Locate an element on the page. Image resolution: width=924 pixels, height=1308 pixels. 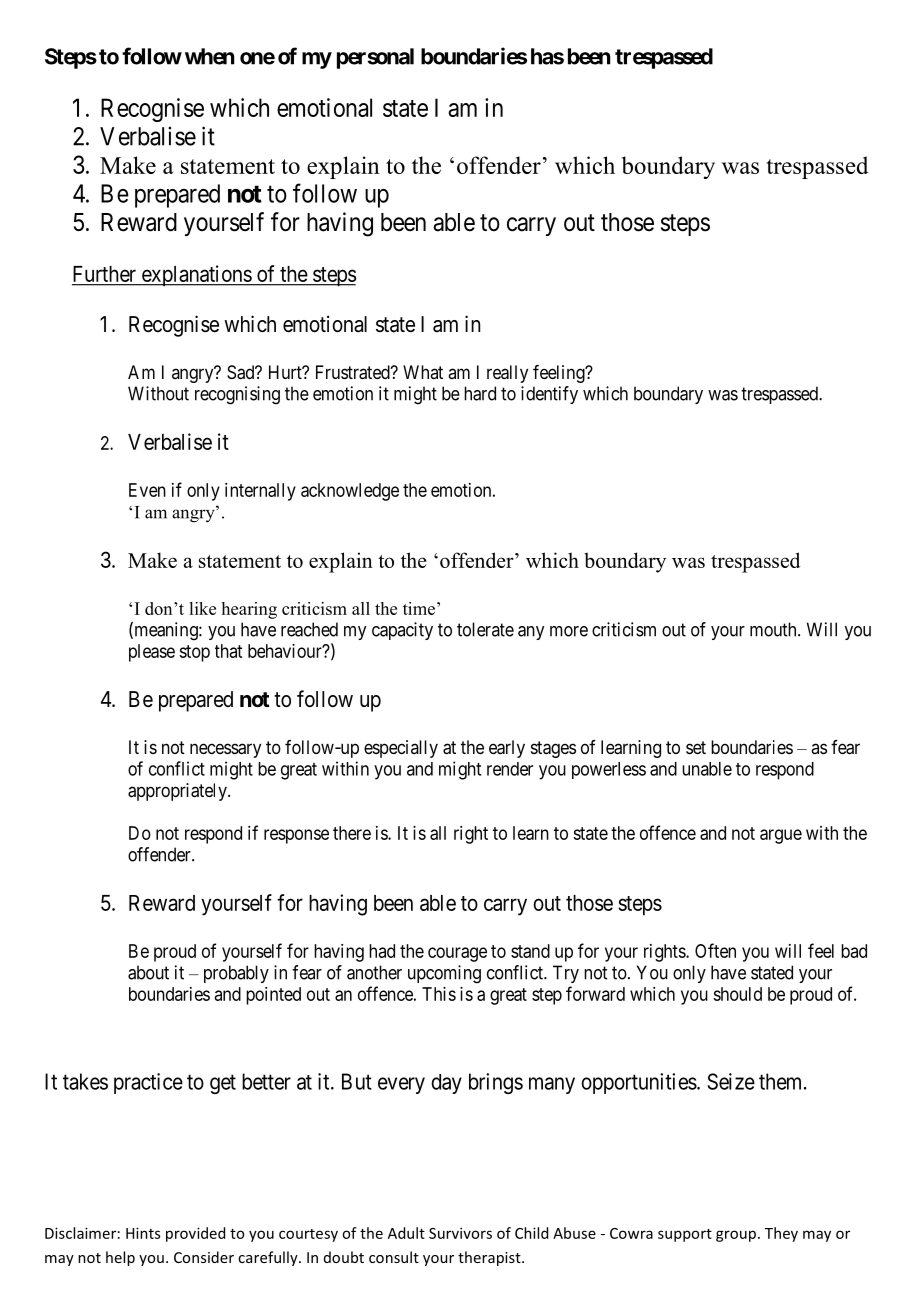
personal is located at coordinates (375, 58).
